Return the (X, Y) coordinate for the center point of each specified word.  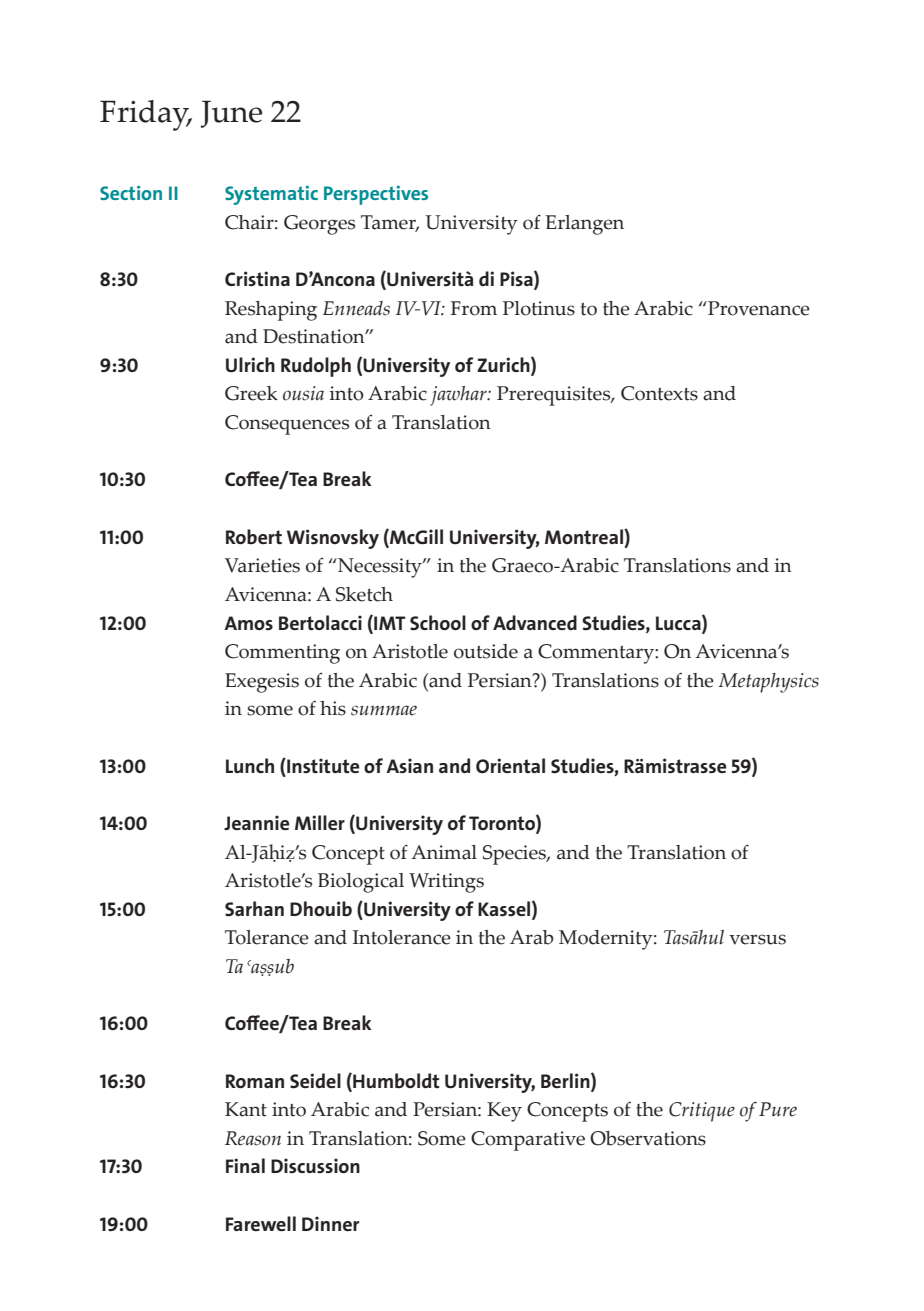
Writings (446, 883)
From (474, 308)
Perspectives (376, 195)
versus (757, 939)
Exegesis (262, 683)
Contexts (659, 393)
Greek (251, 393)
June (231, 114)
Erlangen (584, 225)
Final (245, 1165)
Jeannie (256, 822)
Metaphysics (768, 683)
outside (486, 651)
